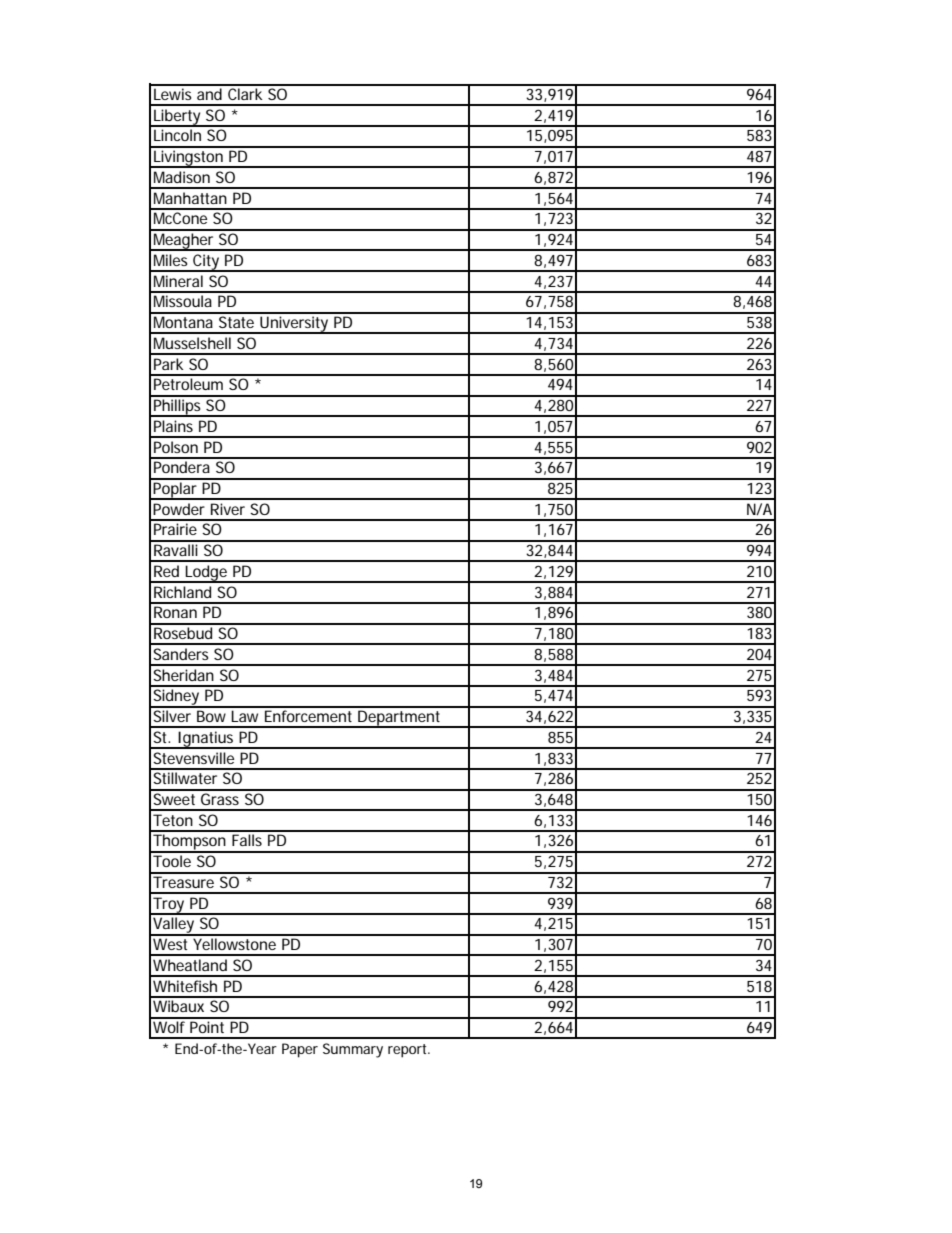 The image size is (952, 1233). What do you see at coordinates (168, 364) in the image?
I see `Park` at bounding box center [168, 364].
